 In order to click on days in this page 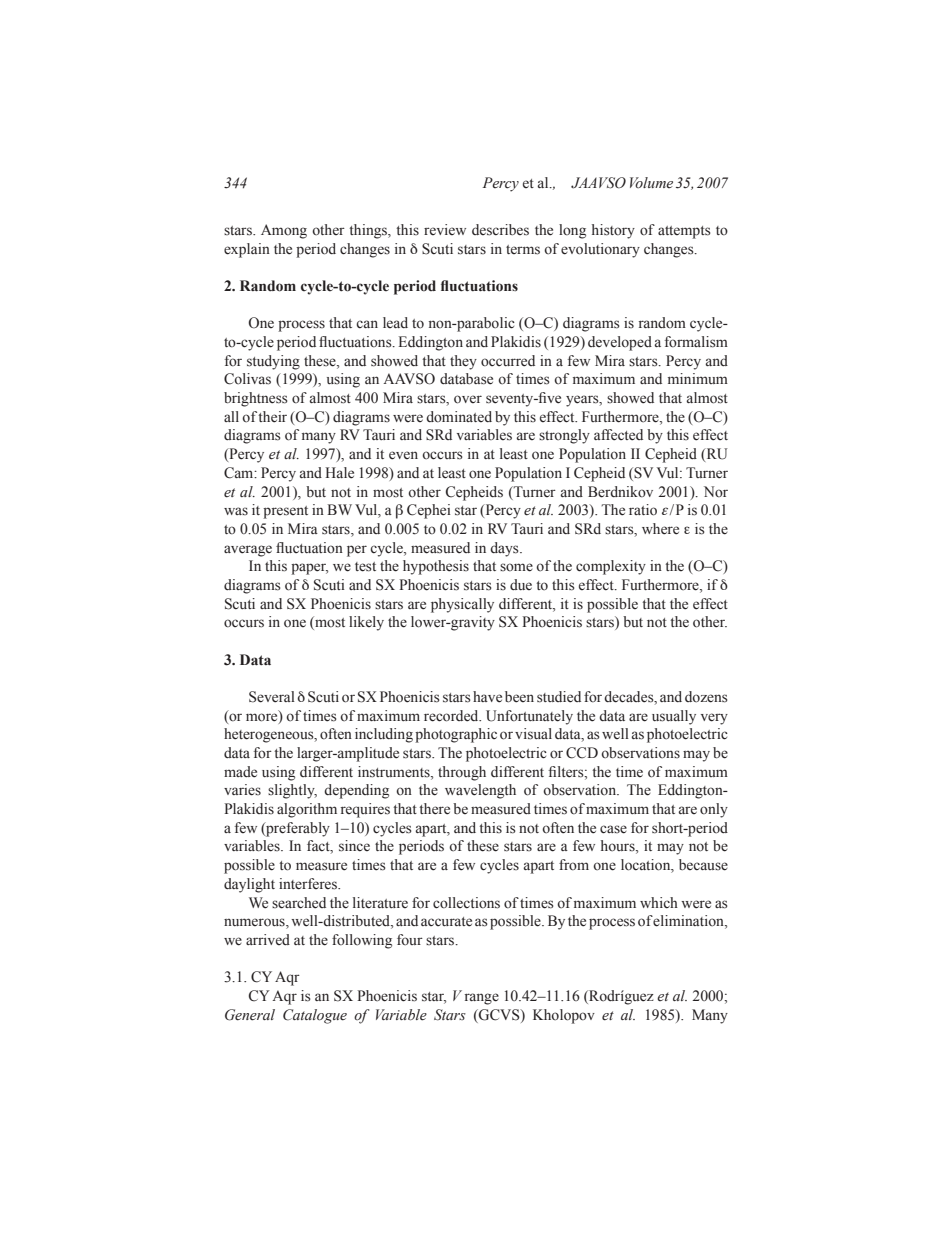, I will do `click(505, 549)`.
